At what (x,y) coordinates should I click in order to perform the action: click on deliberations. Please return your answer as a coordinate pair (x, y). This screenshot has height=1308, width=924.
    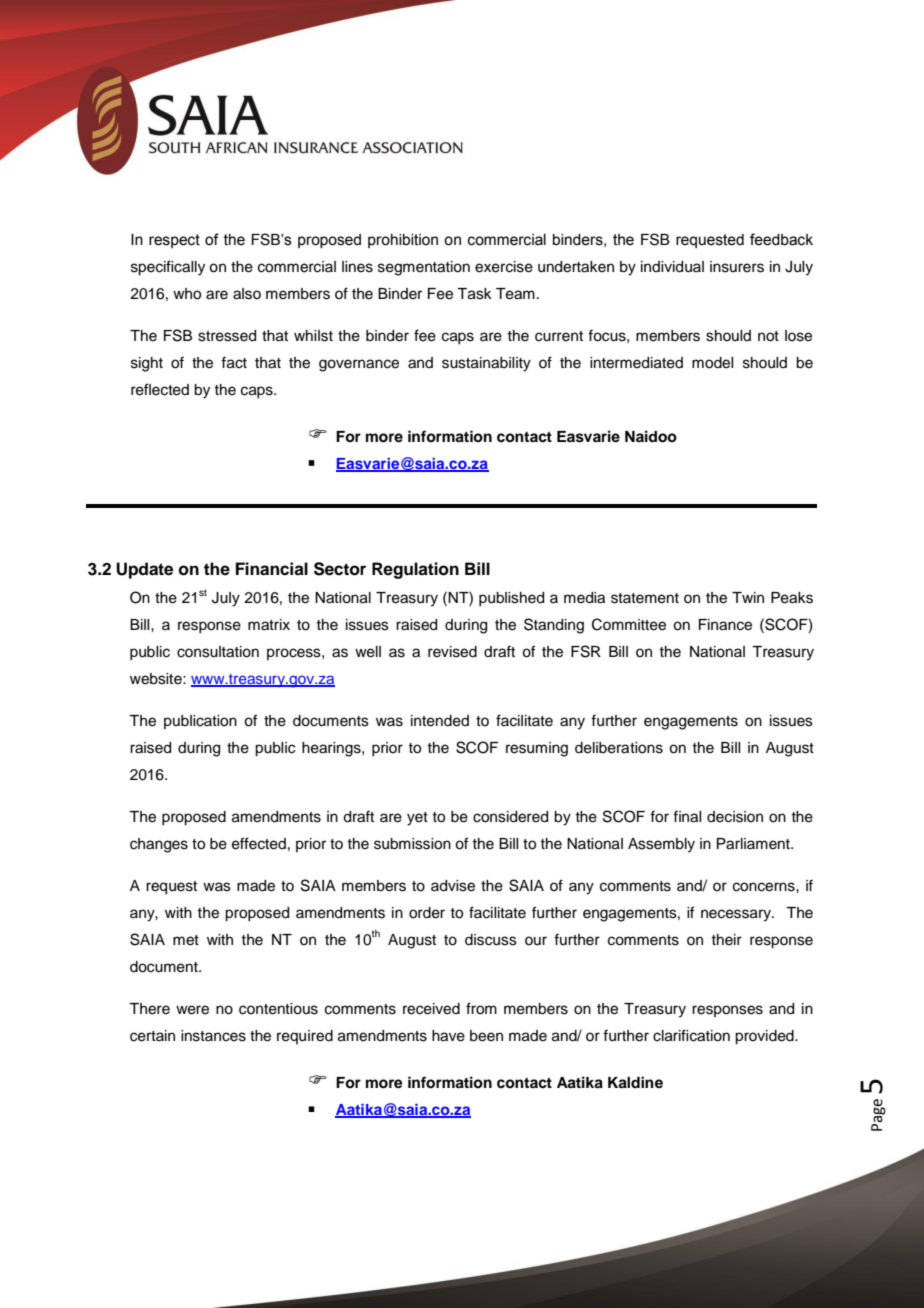
    Looking at the image, I should click on (619, 748).
